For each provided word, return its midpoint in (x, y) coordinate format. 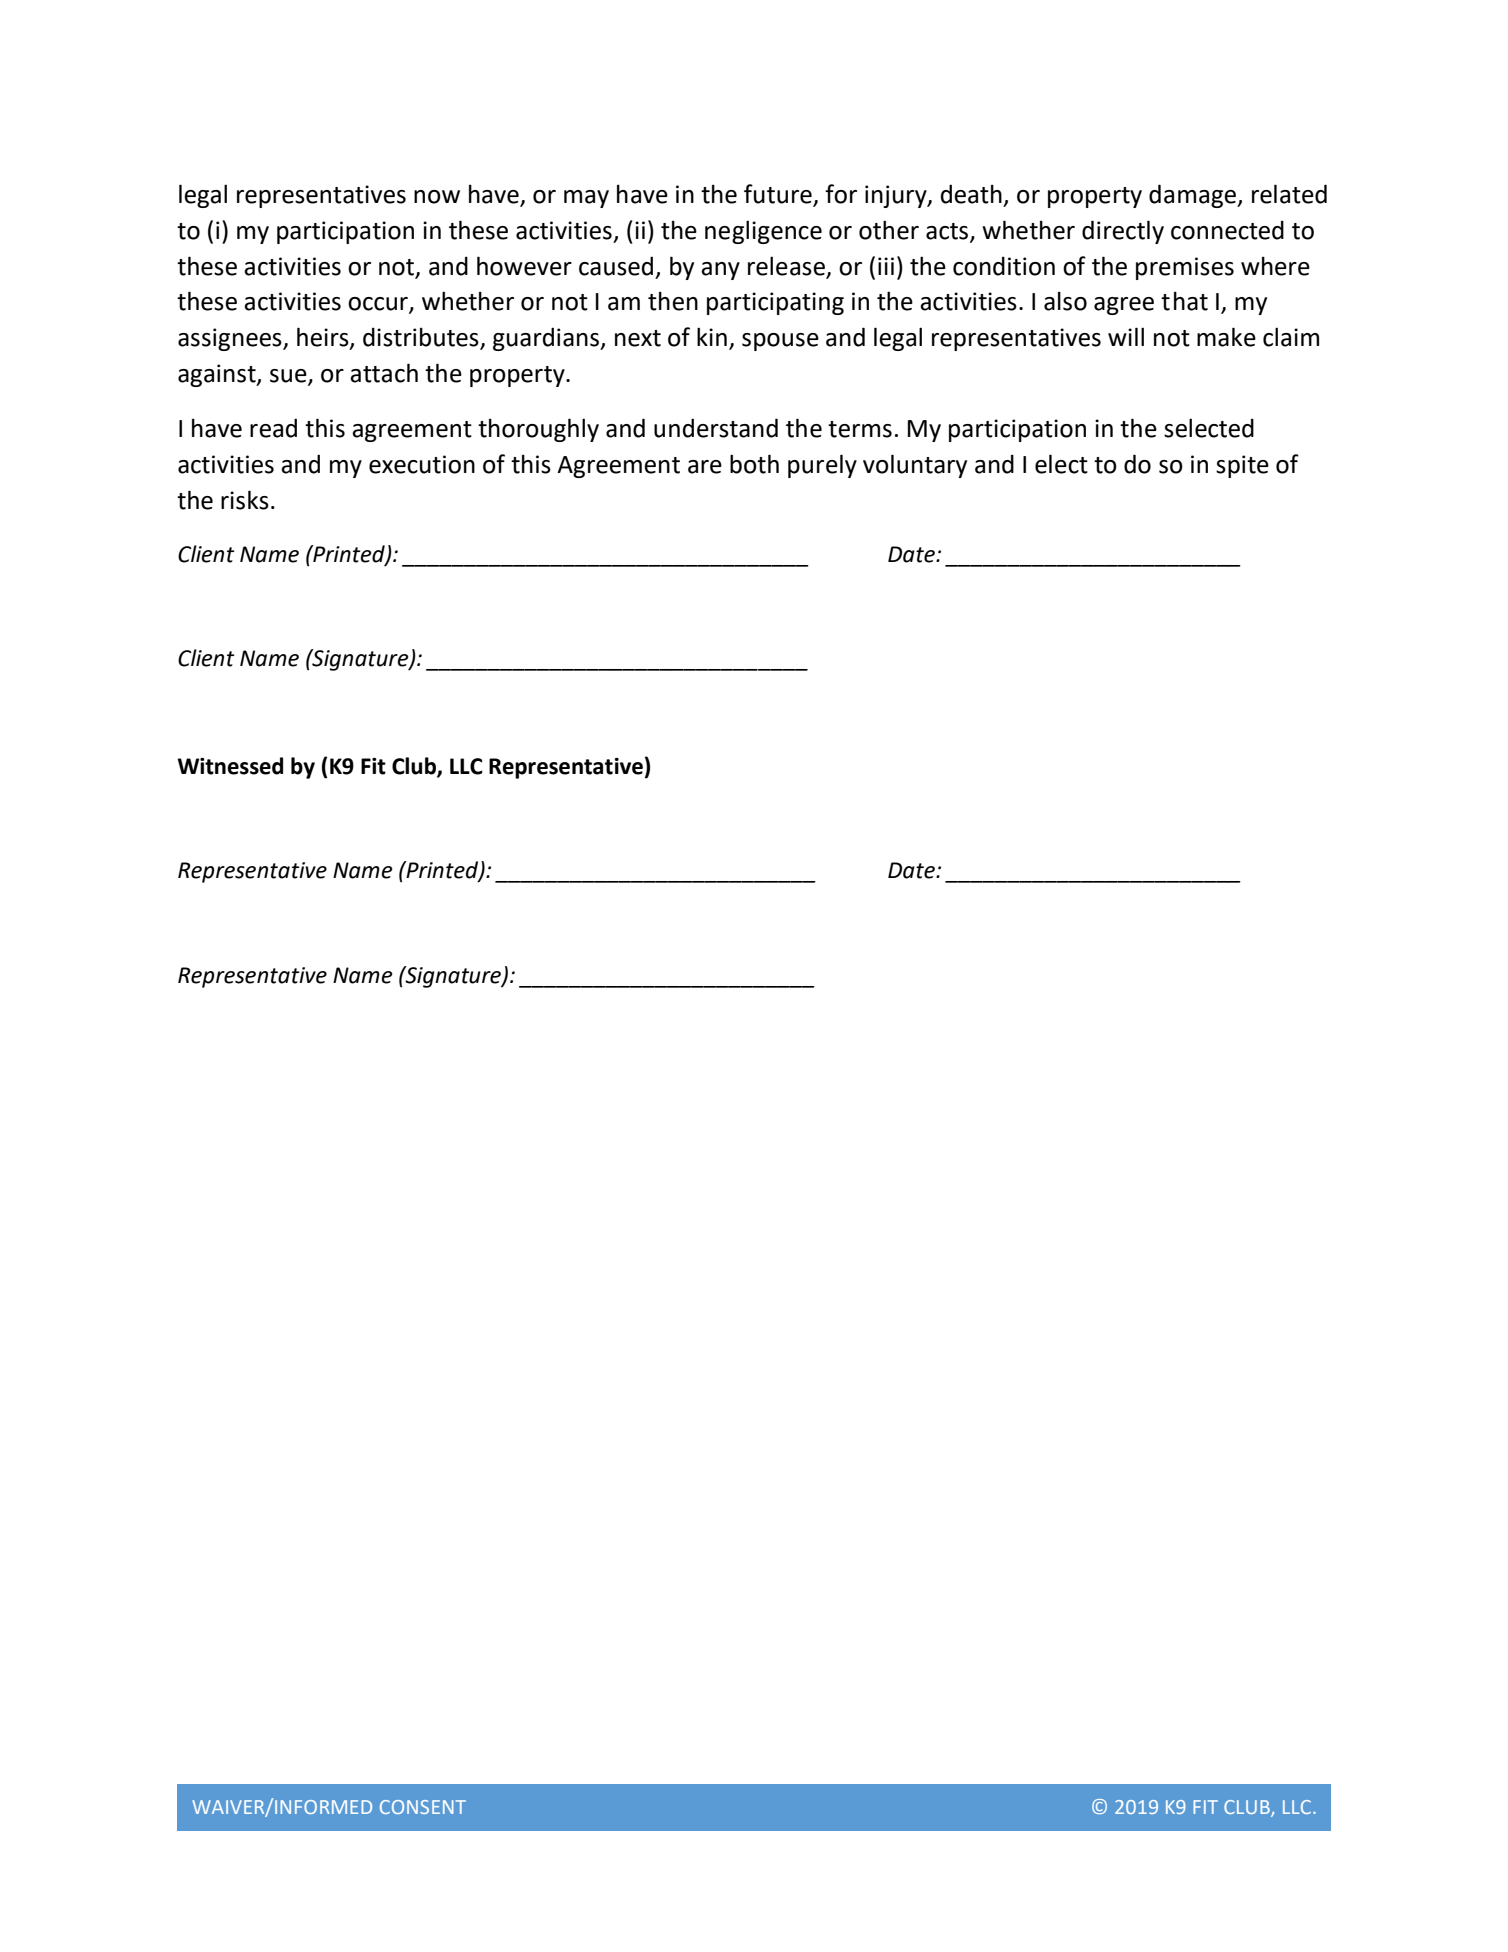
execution (422, 464)
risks (245, 500)
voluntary (915, 466)
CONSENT (423, 1807)
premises (1185, 268)
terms (860, 429)
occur (379, 305)
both (754, 464)
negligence (763, 232)
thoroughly (538, 430)
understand (716, 428)
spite (1242, 466)
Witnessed (230, 766)
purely (822, 466)
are (705, 467)
